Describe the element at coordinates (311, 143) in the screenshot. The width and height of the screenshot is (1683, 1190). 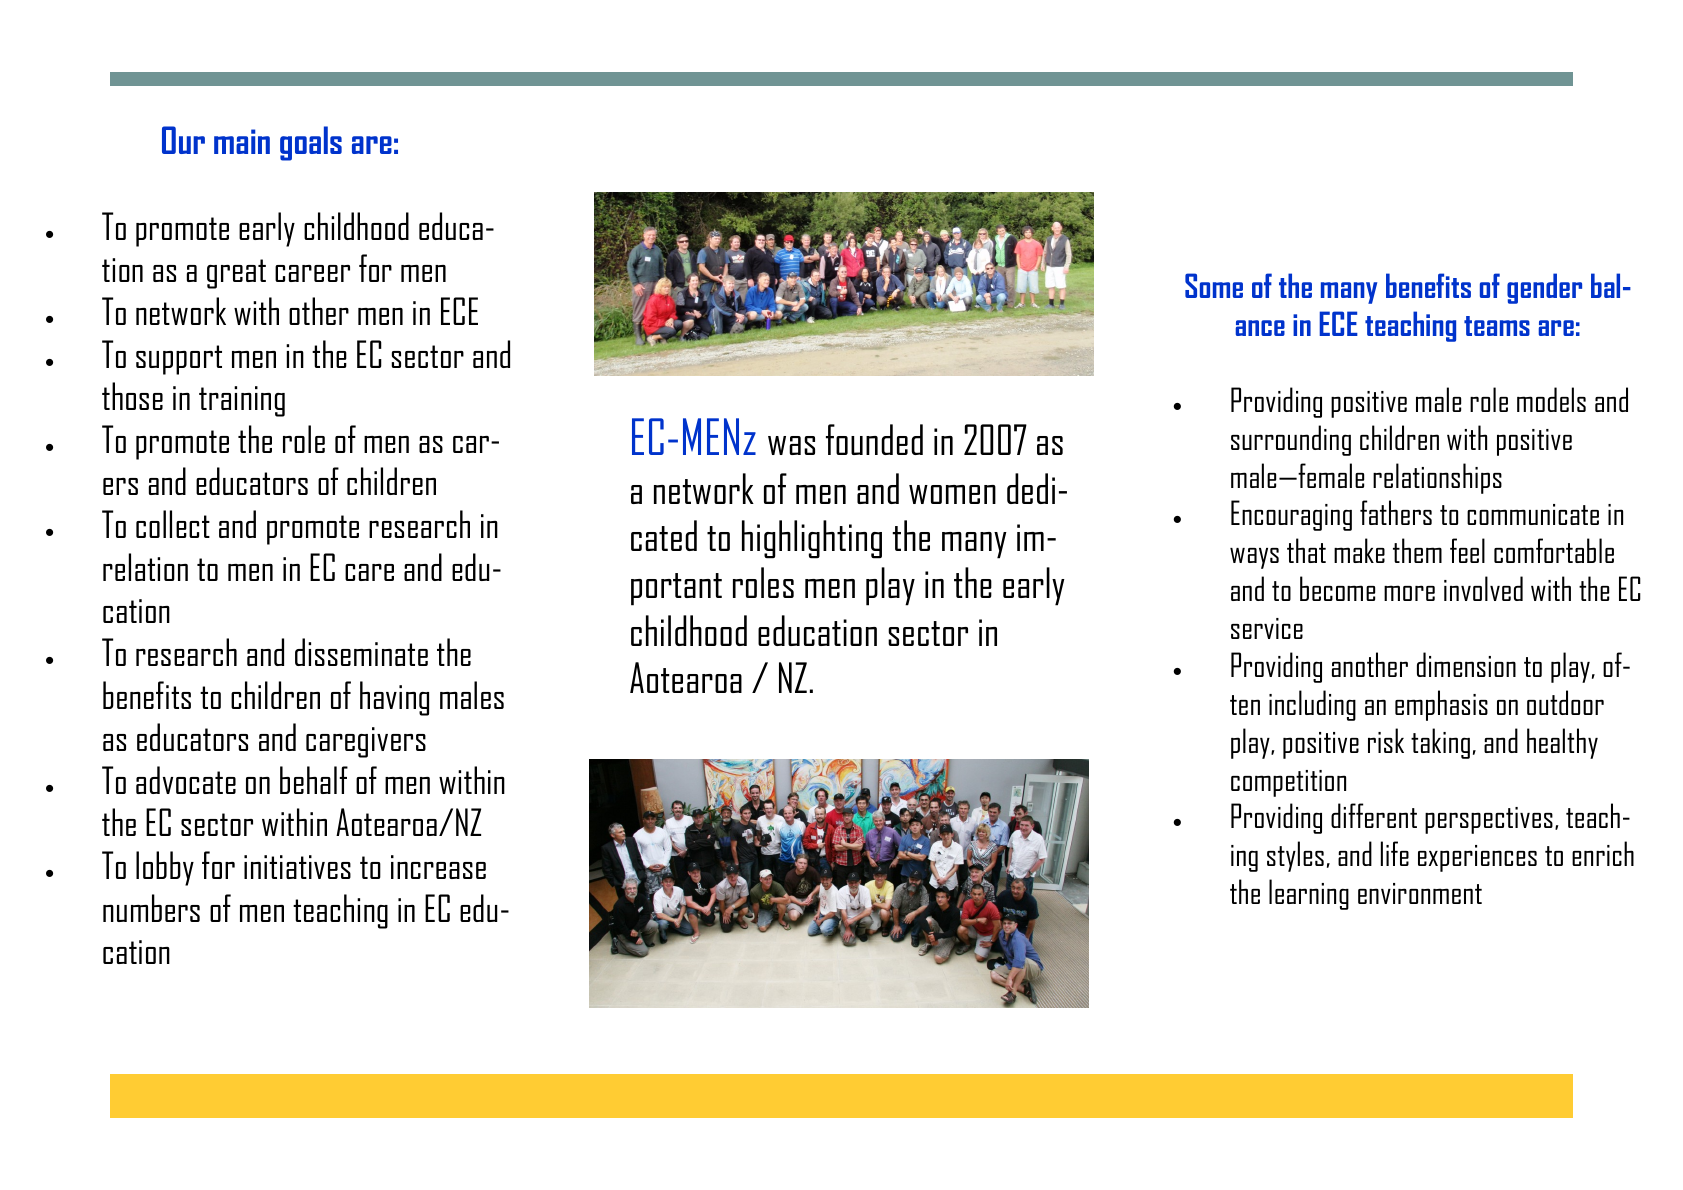
I see `goals` at that location.
